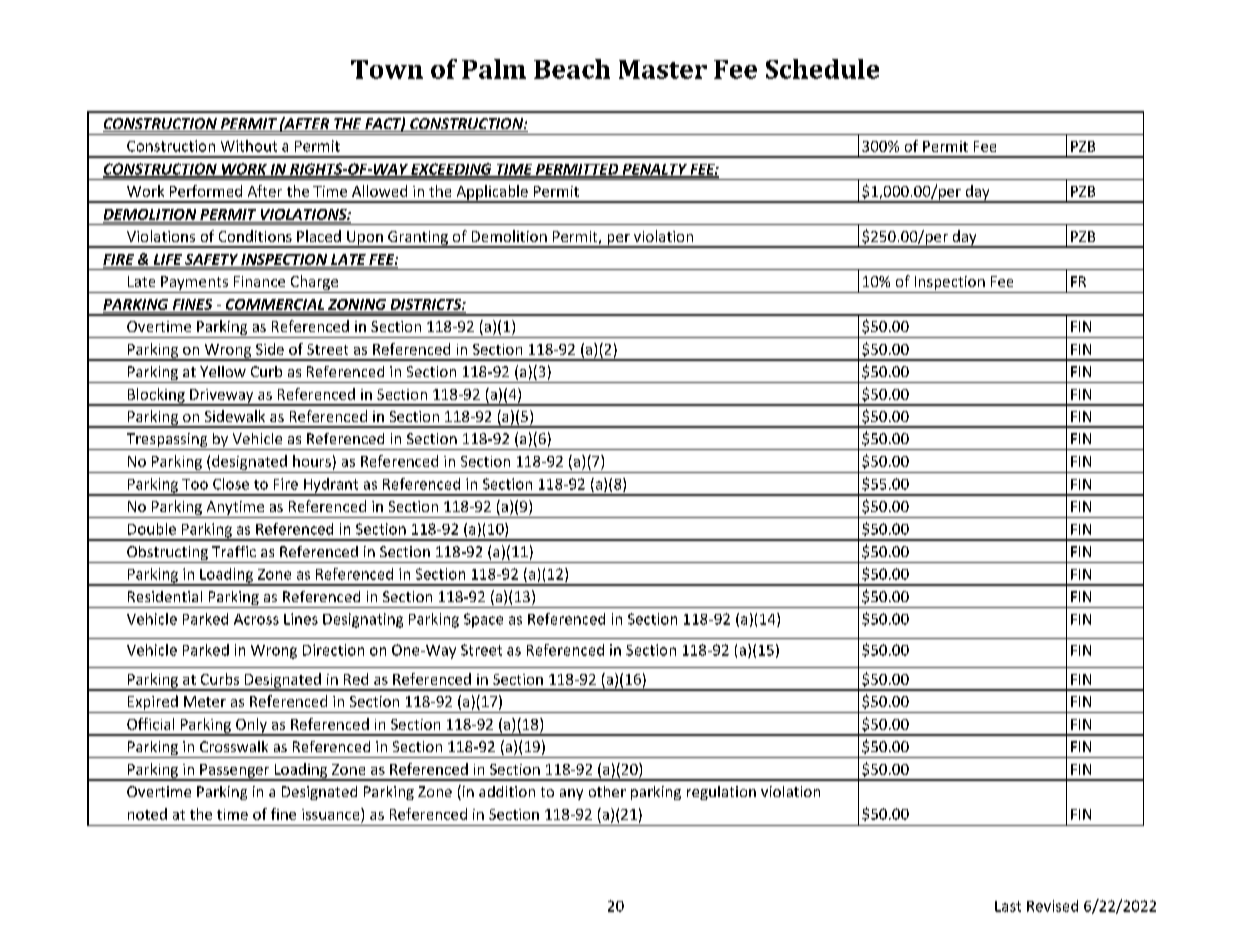 The image size is (1233, 952). Describe the element at coordinates (654, 170) in the image. I see `PENALTY` at that location.
